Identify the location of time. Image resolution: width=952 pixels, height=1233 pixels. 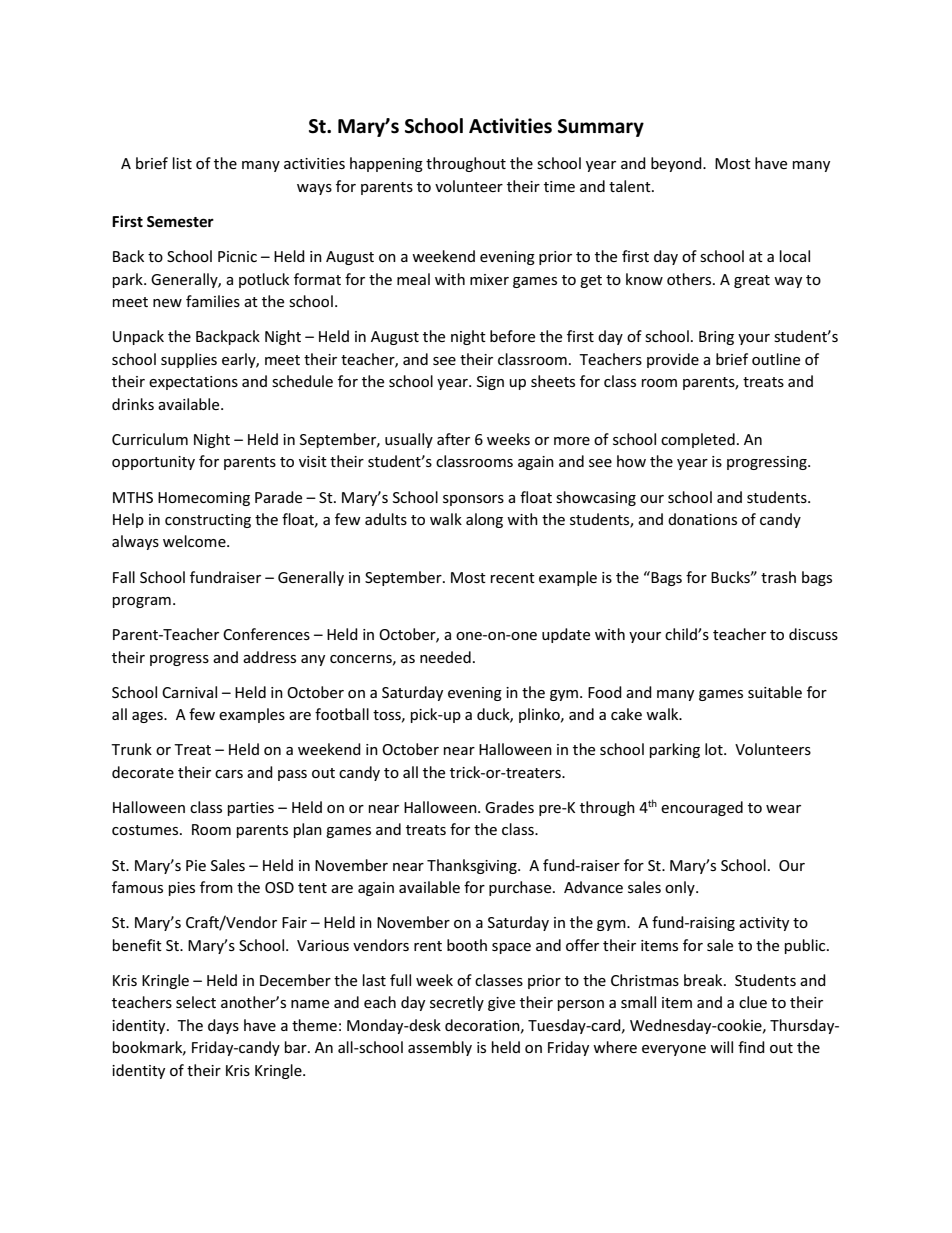
(559, 186).
